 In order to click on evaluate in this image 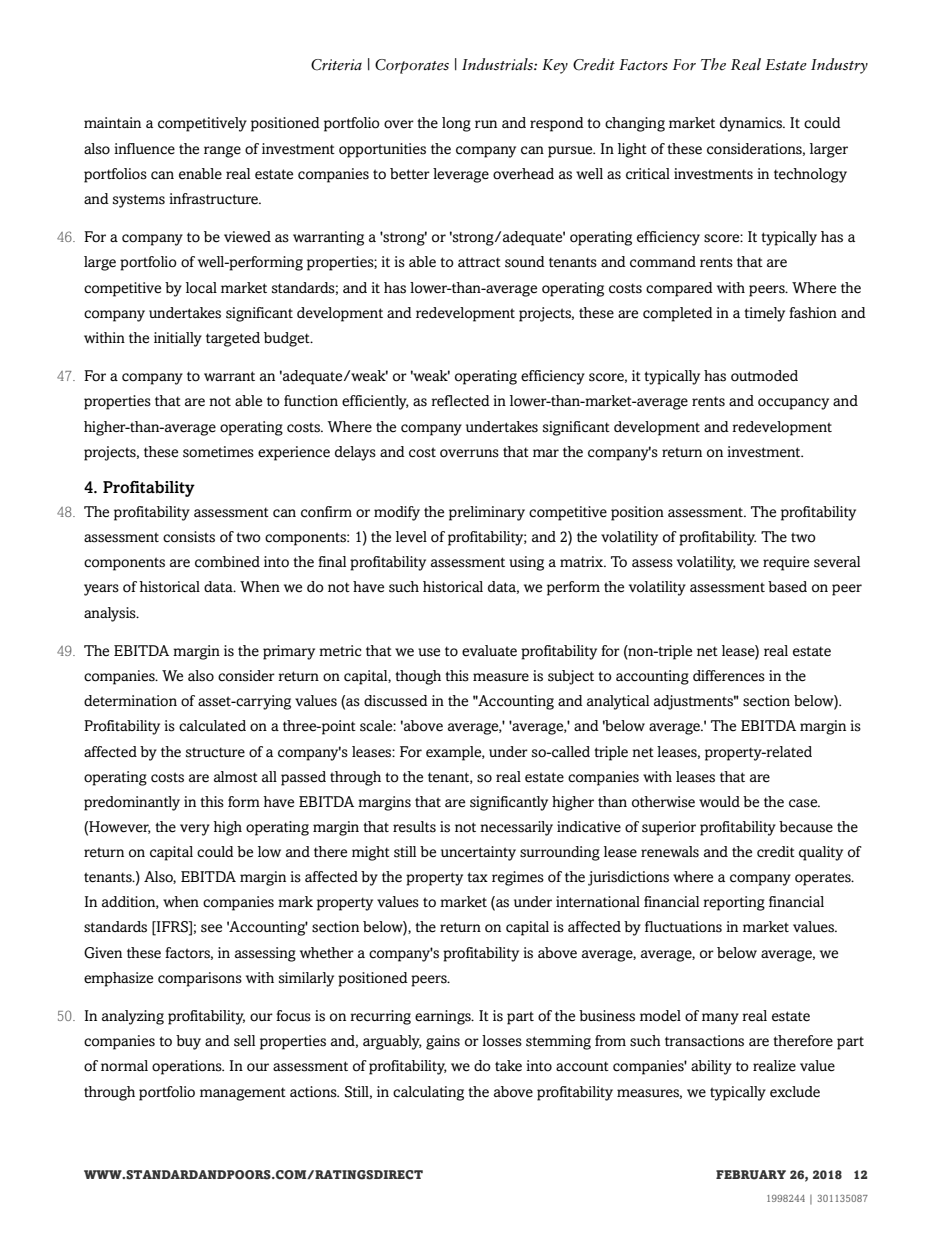, I will do `click(489, 651)`.
